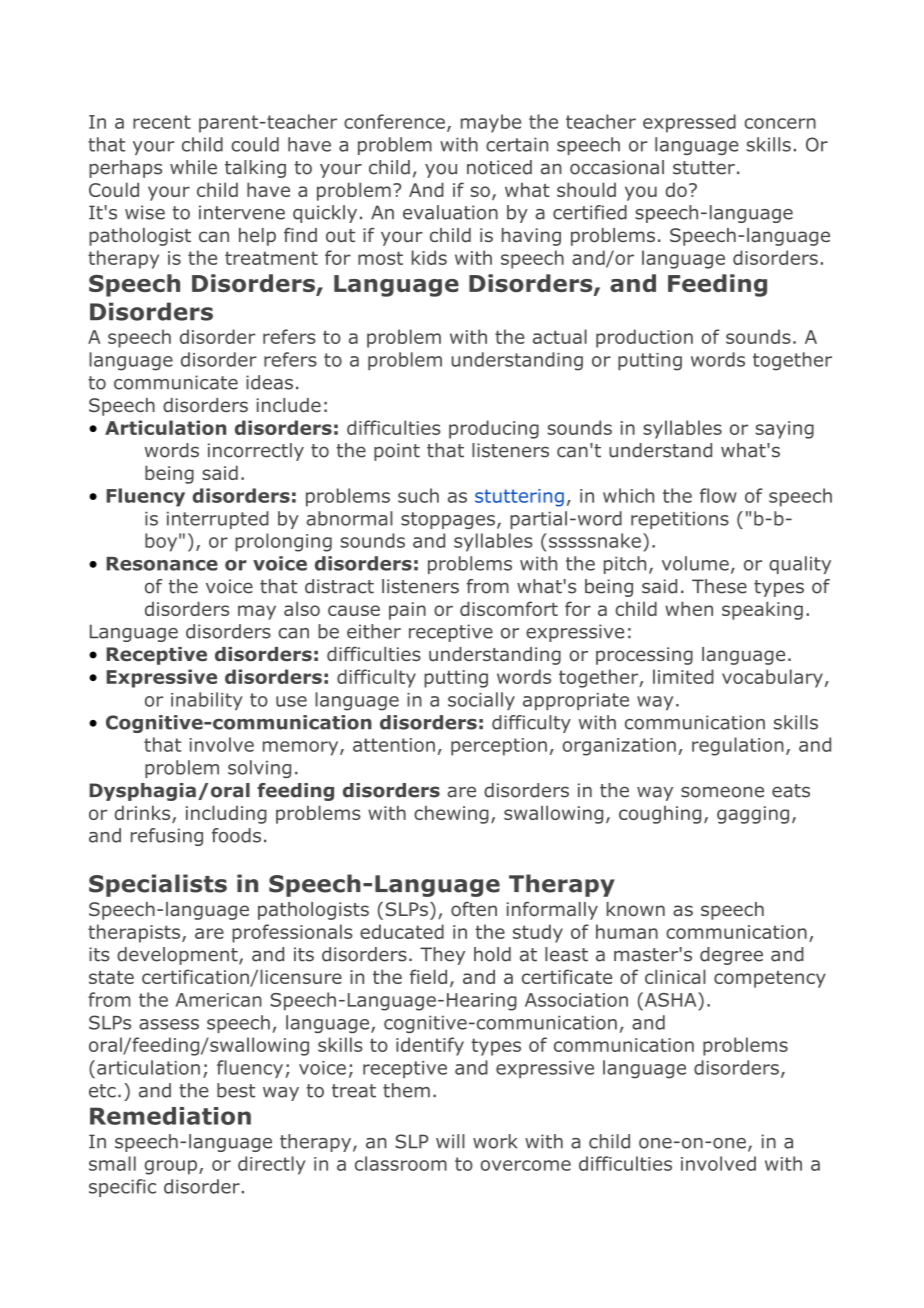  What do you see at coordinates (450, 1141) in the screenshot?
I see `will` at bounding box center [450, 1141].
